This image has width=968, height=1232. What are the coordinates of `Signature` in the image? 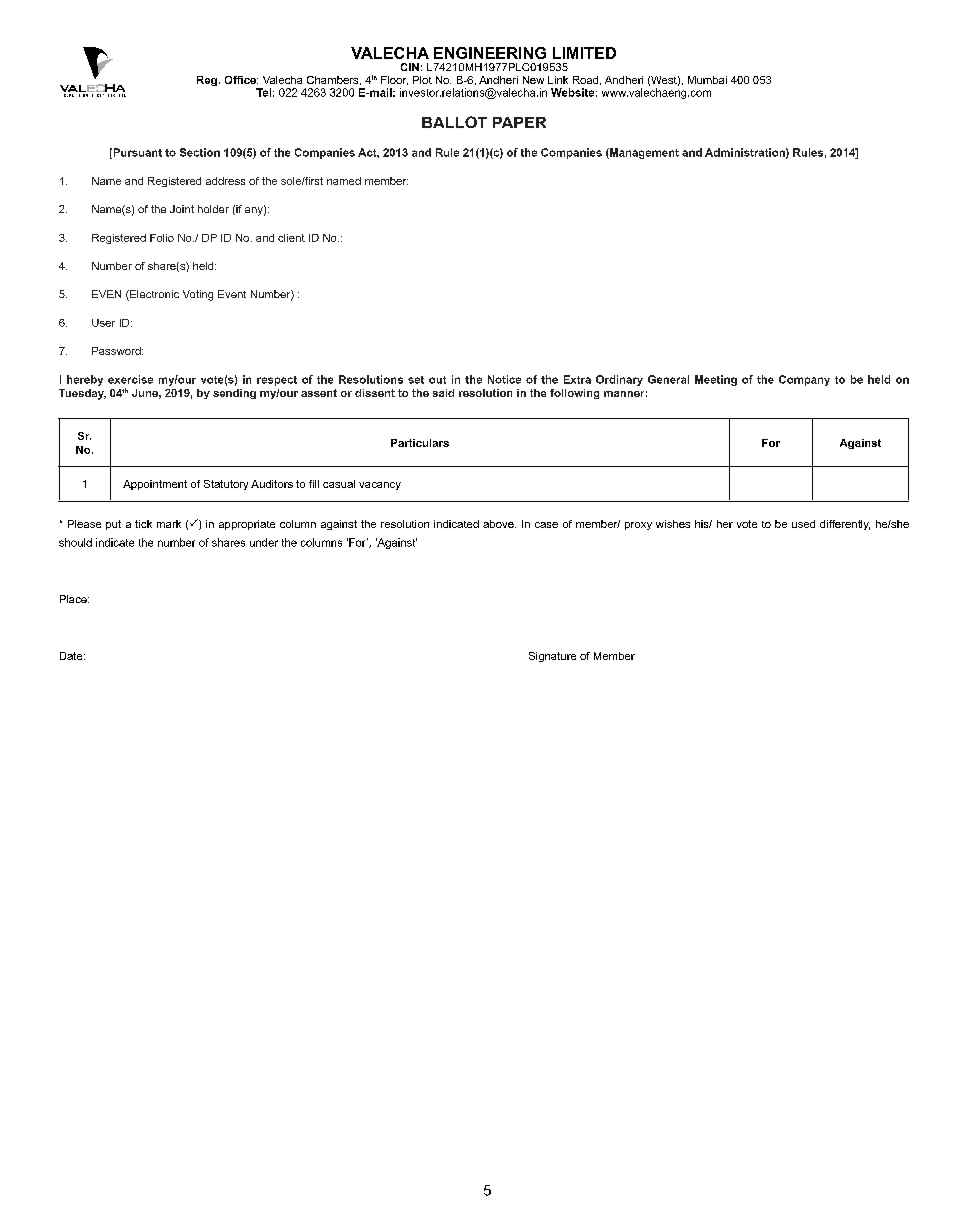 It's located at (552, 657).
